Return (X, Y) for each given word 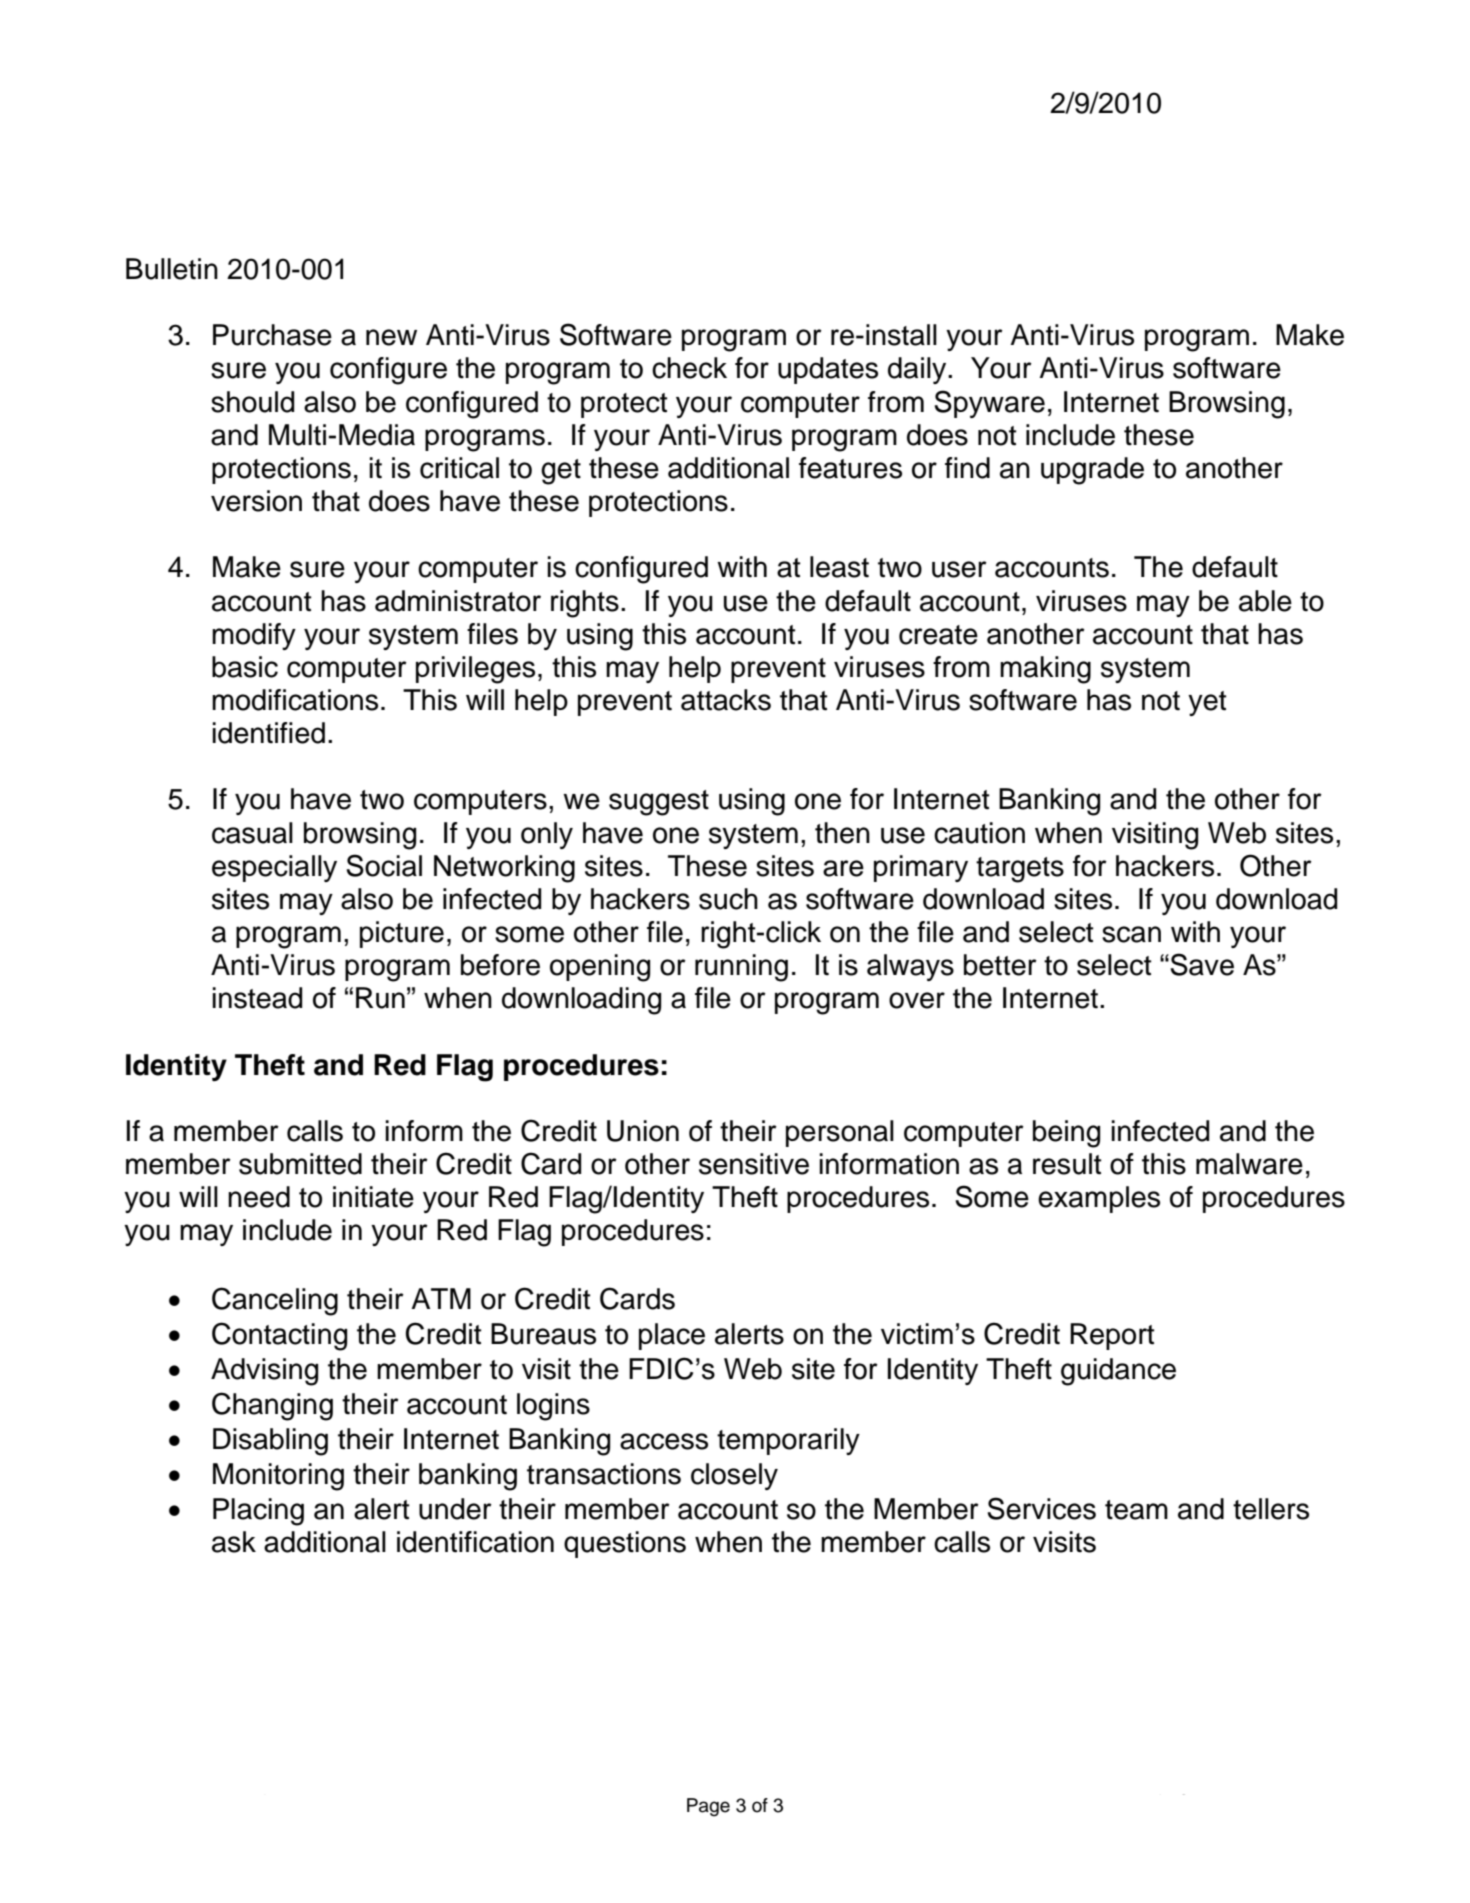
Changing (272, 1406)
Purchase (272, 335)
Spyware (990, 404)
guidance (1118, 1372)
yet (1207, 703)
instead (257, 998)
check (689, 368)
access (664, 1441)
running (741, 968)
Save (1201, 964)
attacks (726, 700)
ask (234, 1542)
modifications (295, 700)
